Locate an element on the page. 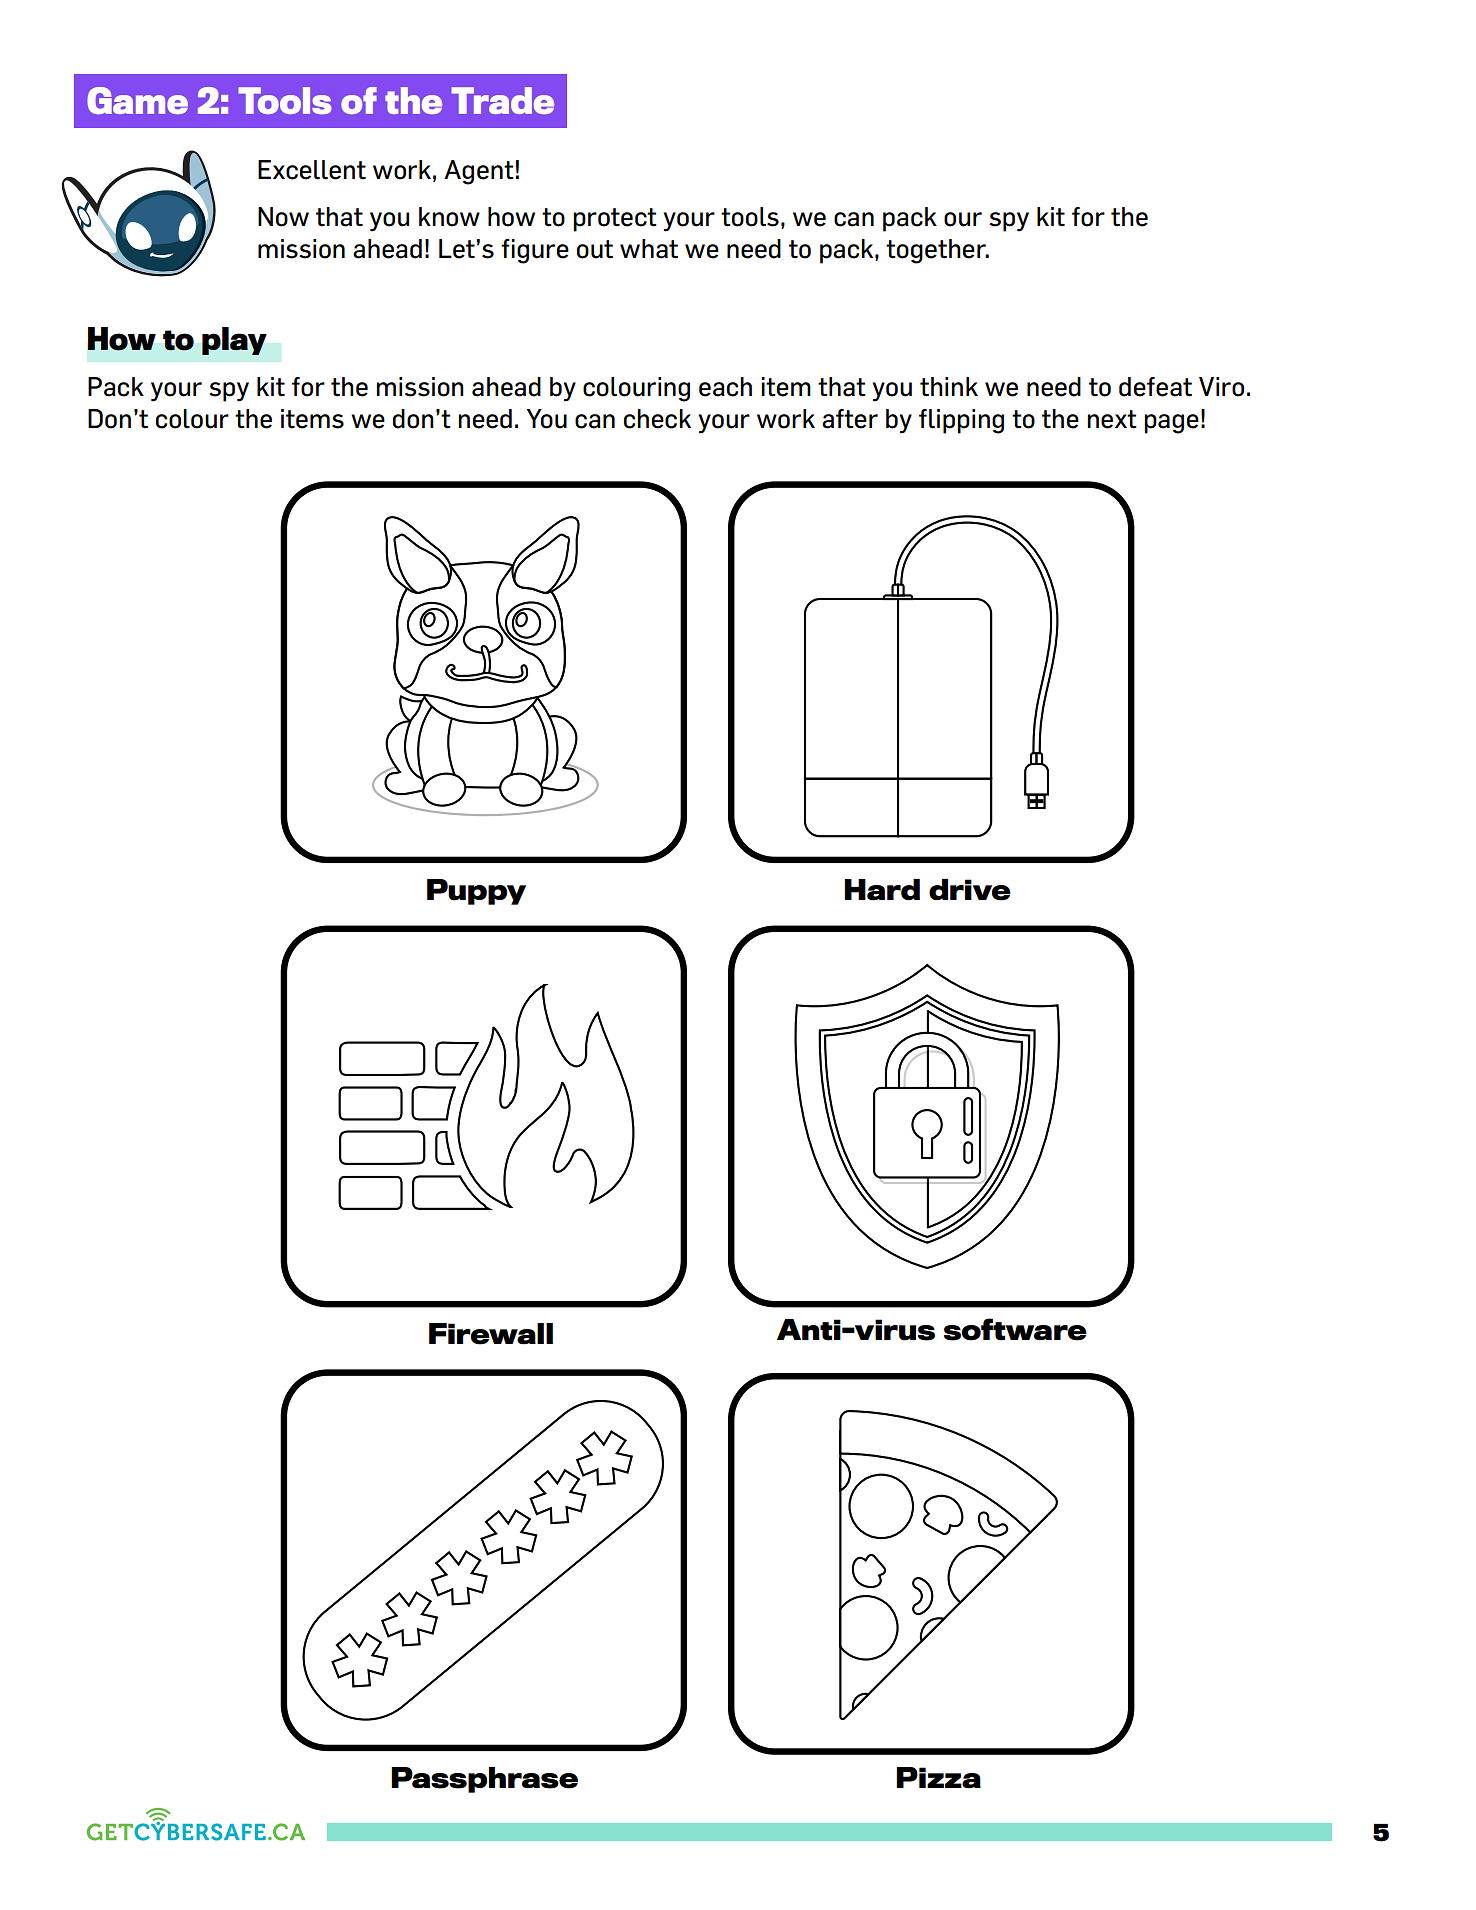  together is located at coordinates (937, 251).
